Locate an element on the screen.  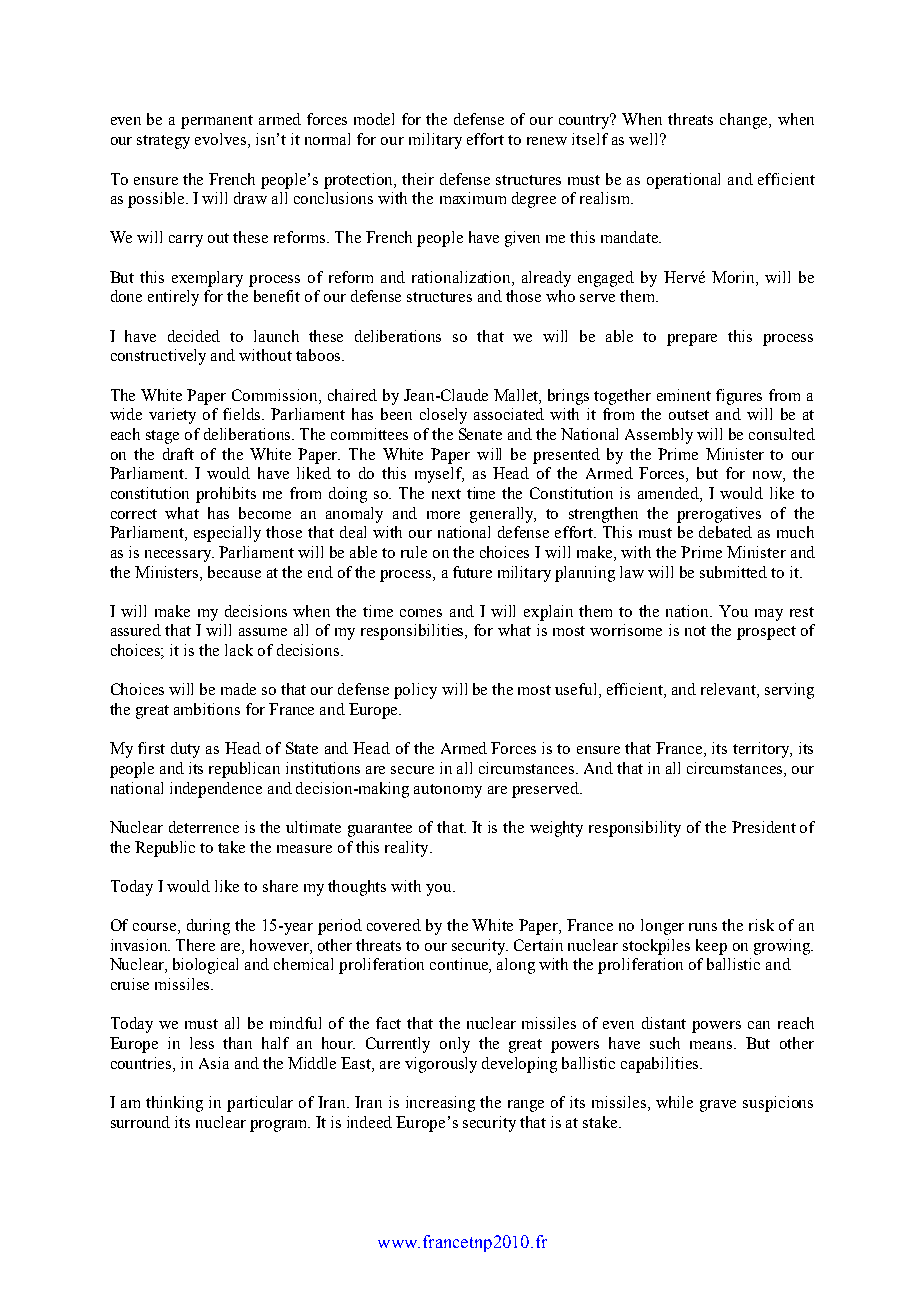
change is located at coordinates (745, 121).
